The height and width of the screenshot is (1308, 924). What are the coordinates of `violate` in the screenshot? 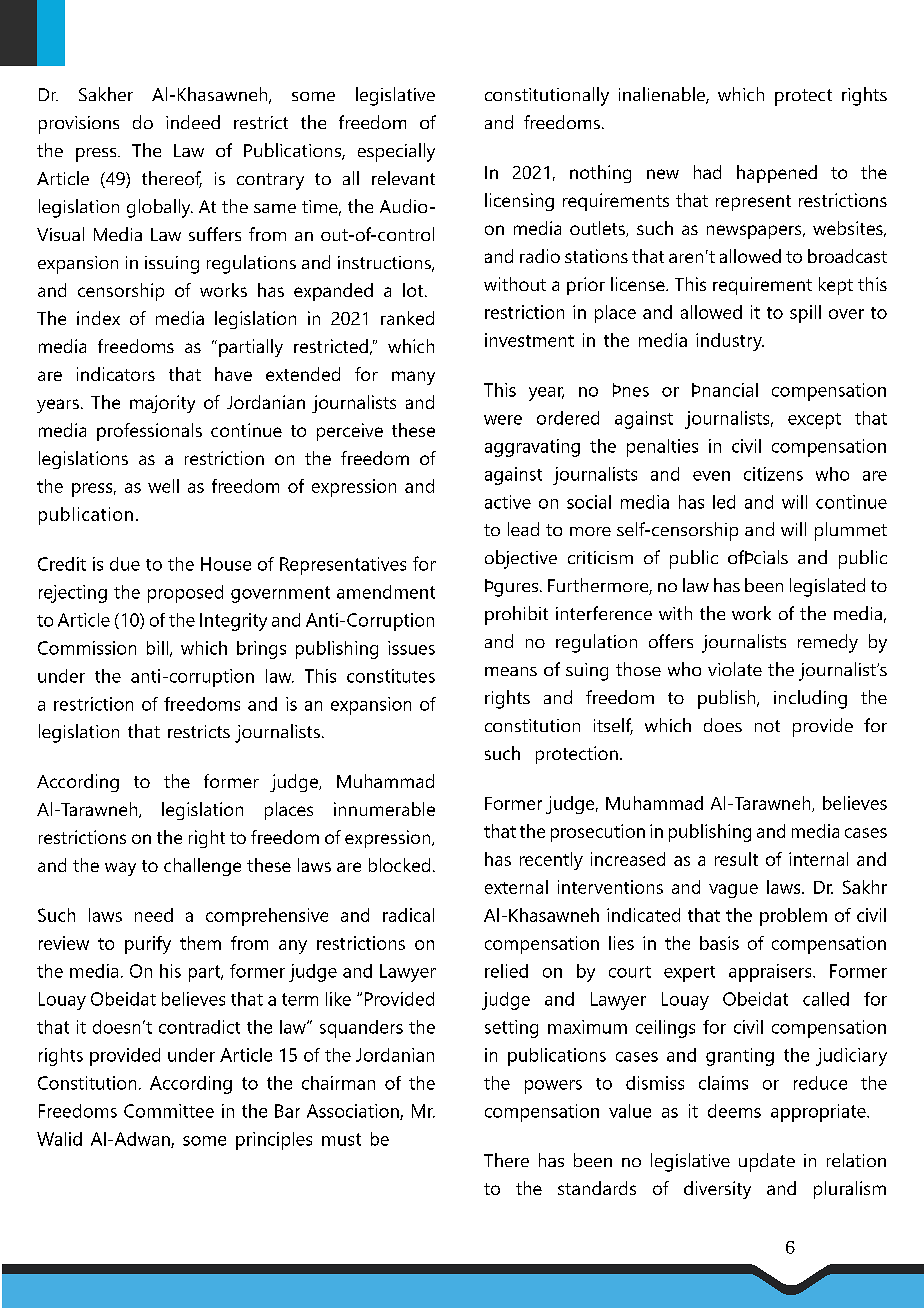 It's located at (735, 669).
